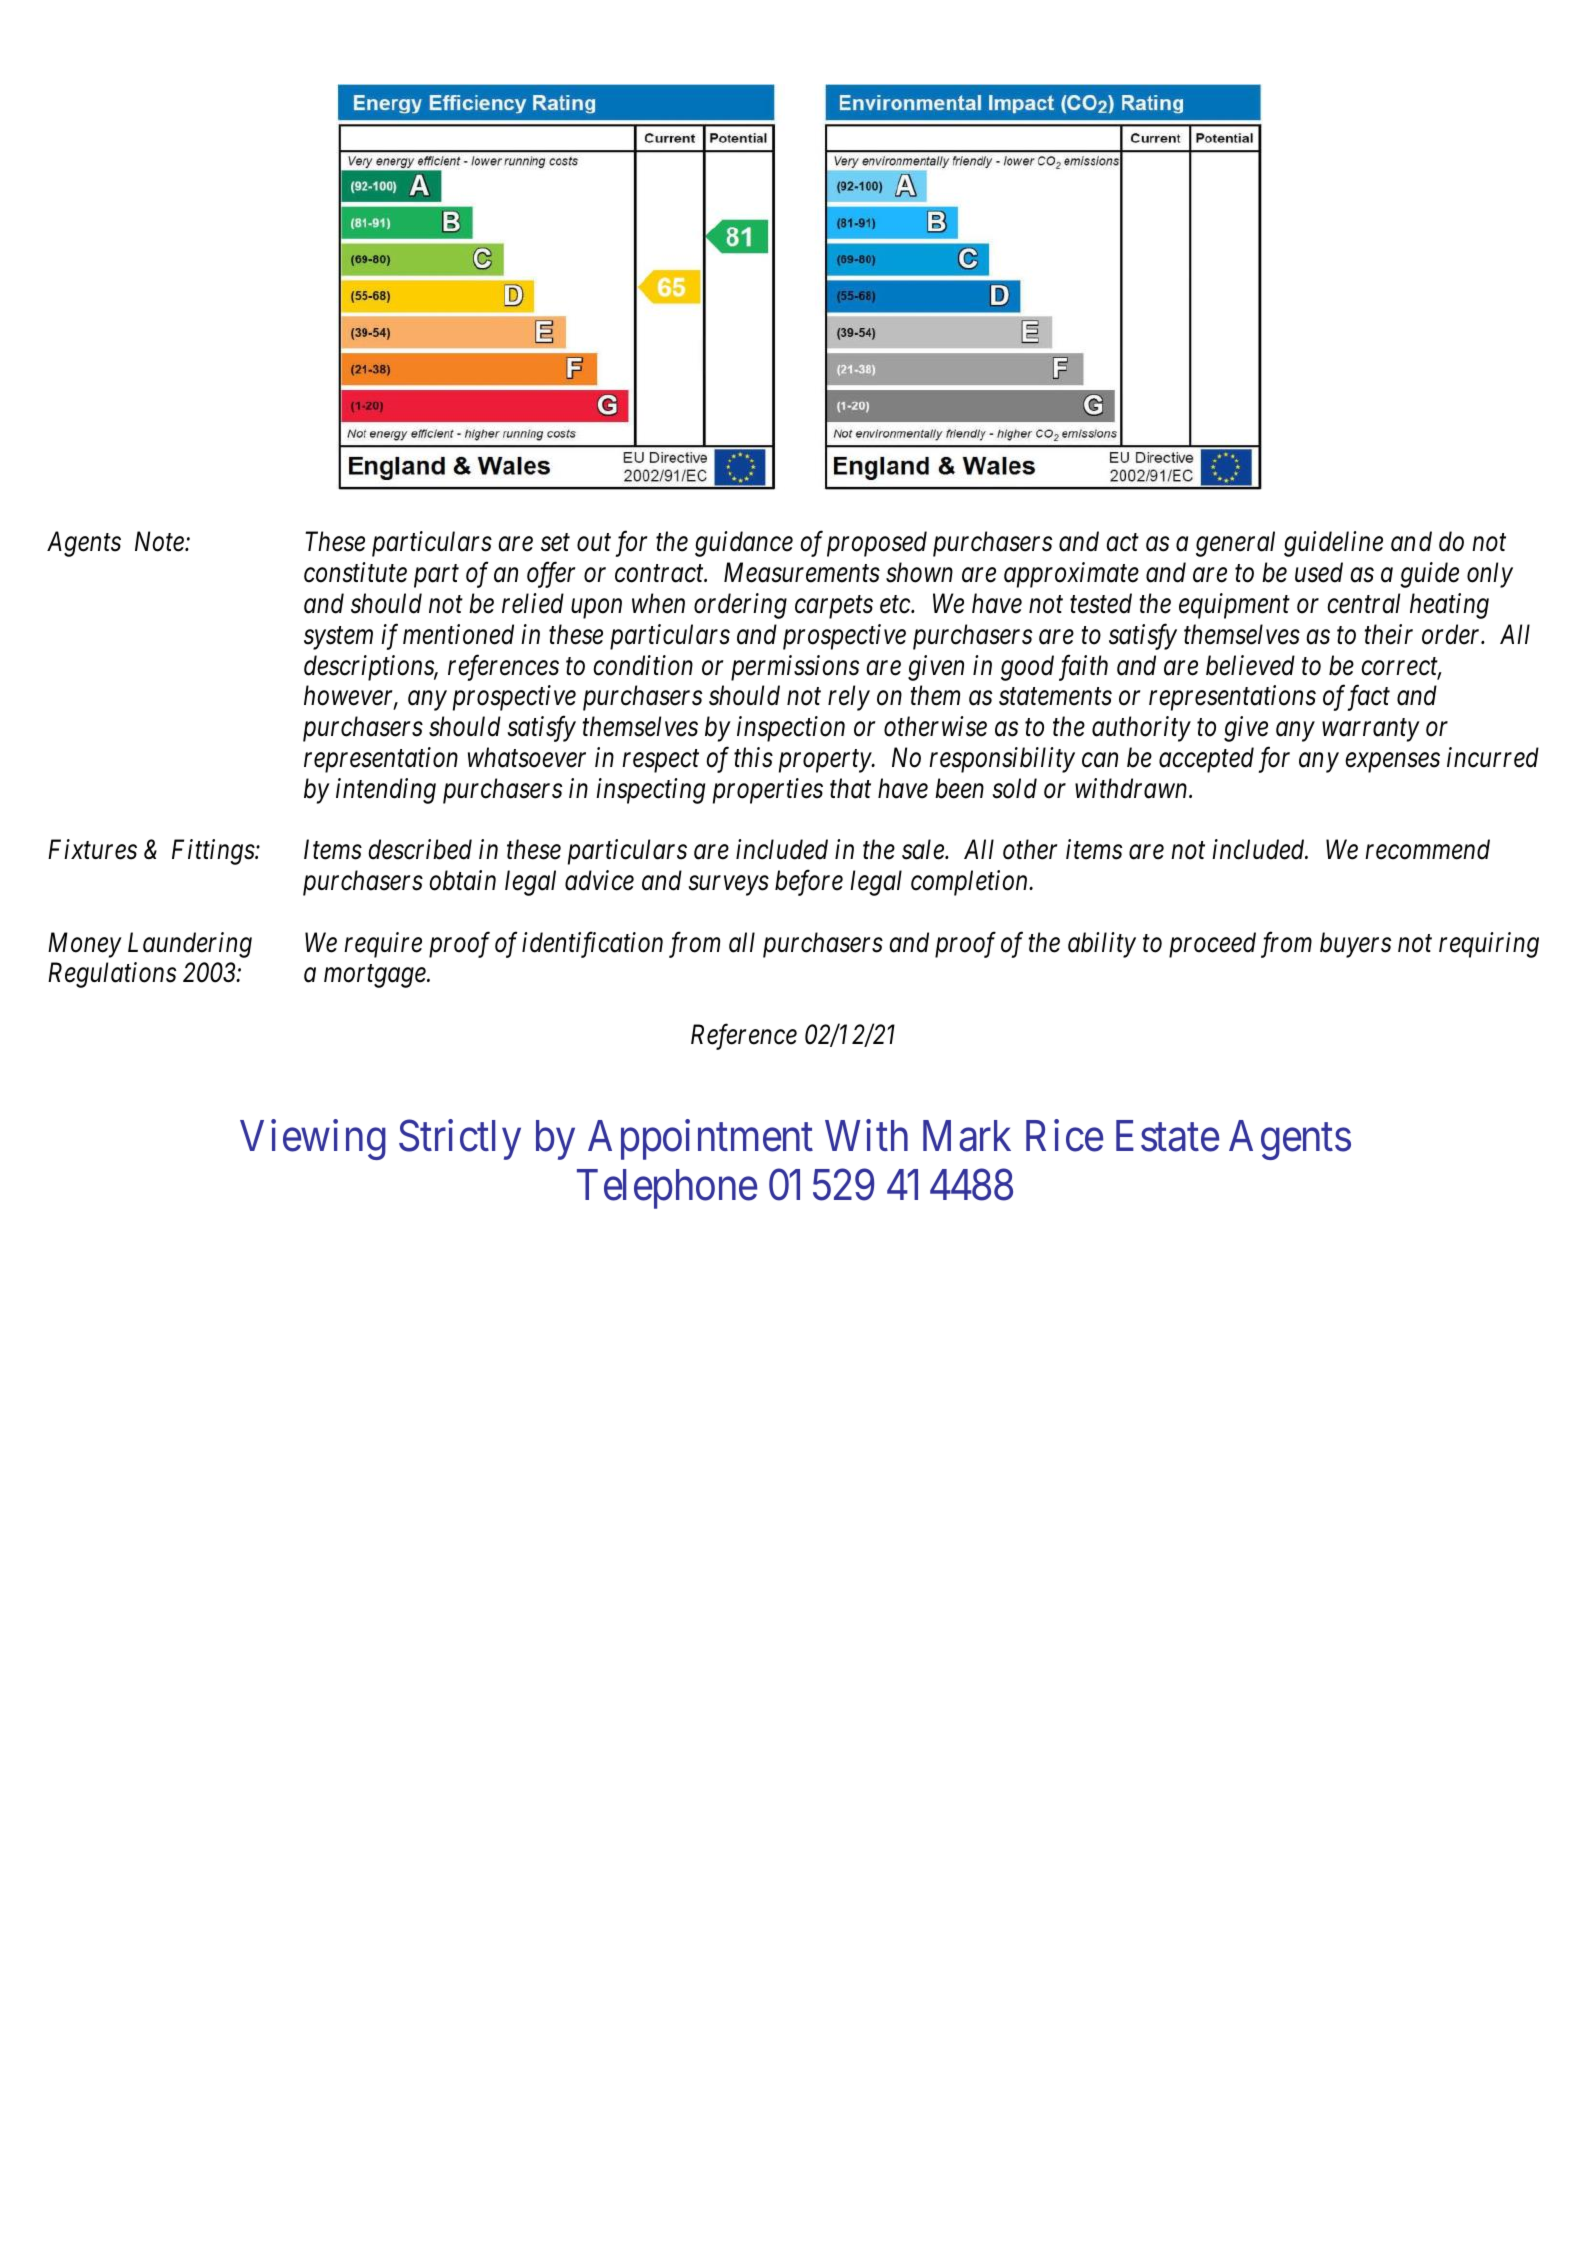  I want to click on used, so click(1319, 572).
